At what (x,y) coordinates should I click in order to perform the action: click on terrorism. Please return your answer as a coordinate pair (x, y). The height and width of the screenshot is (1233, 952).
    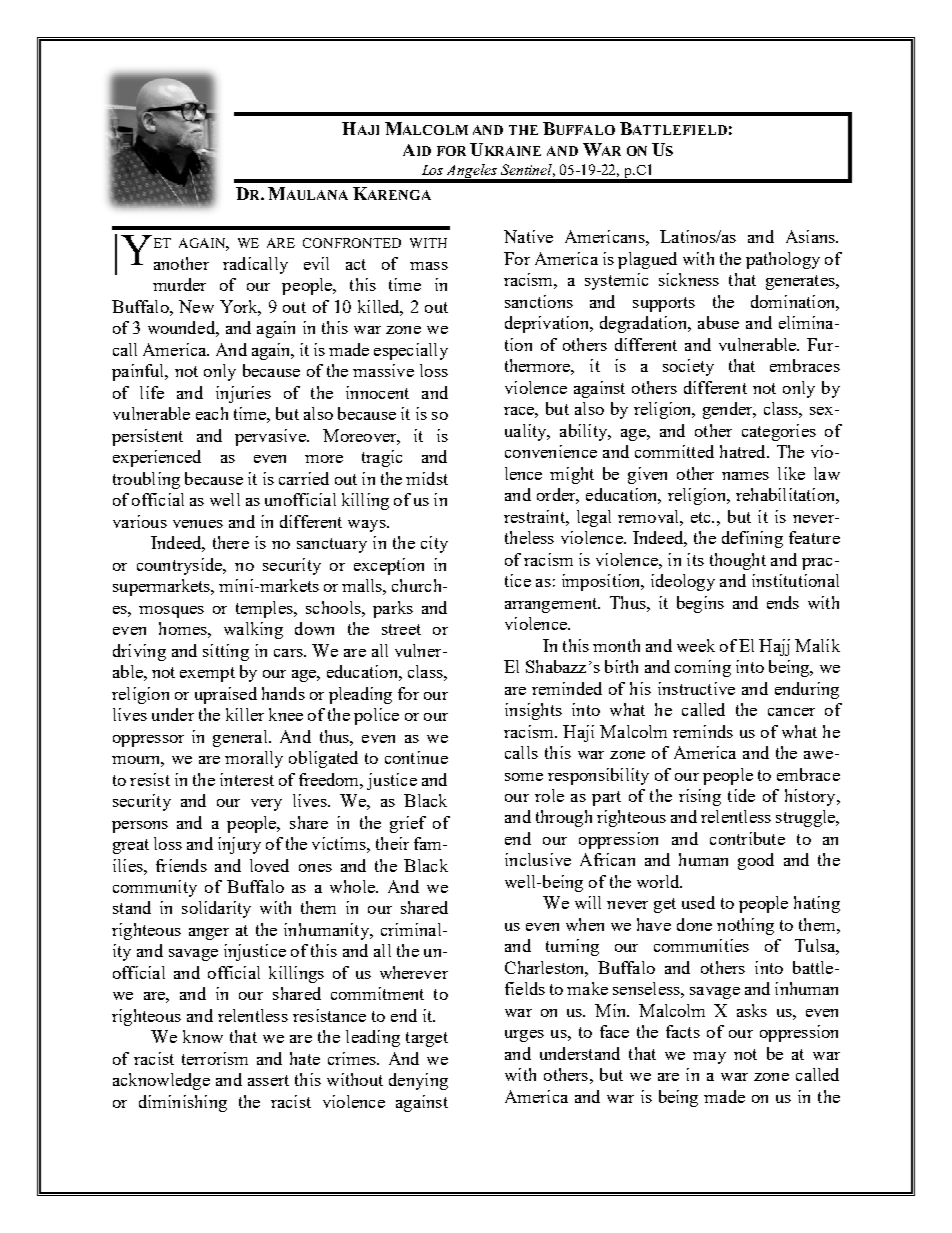
    Looking at the image, I should click on (215, 1058).
